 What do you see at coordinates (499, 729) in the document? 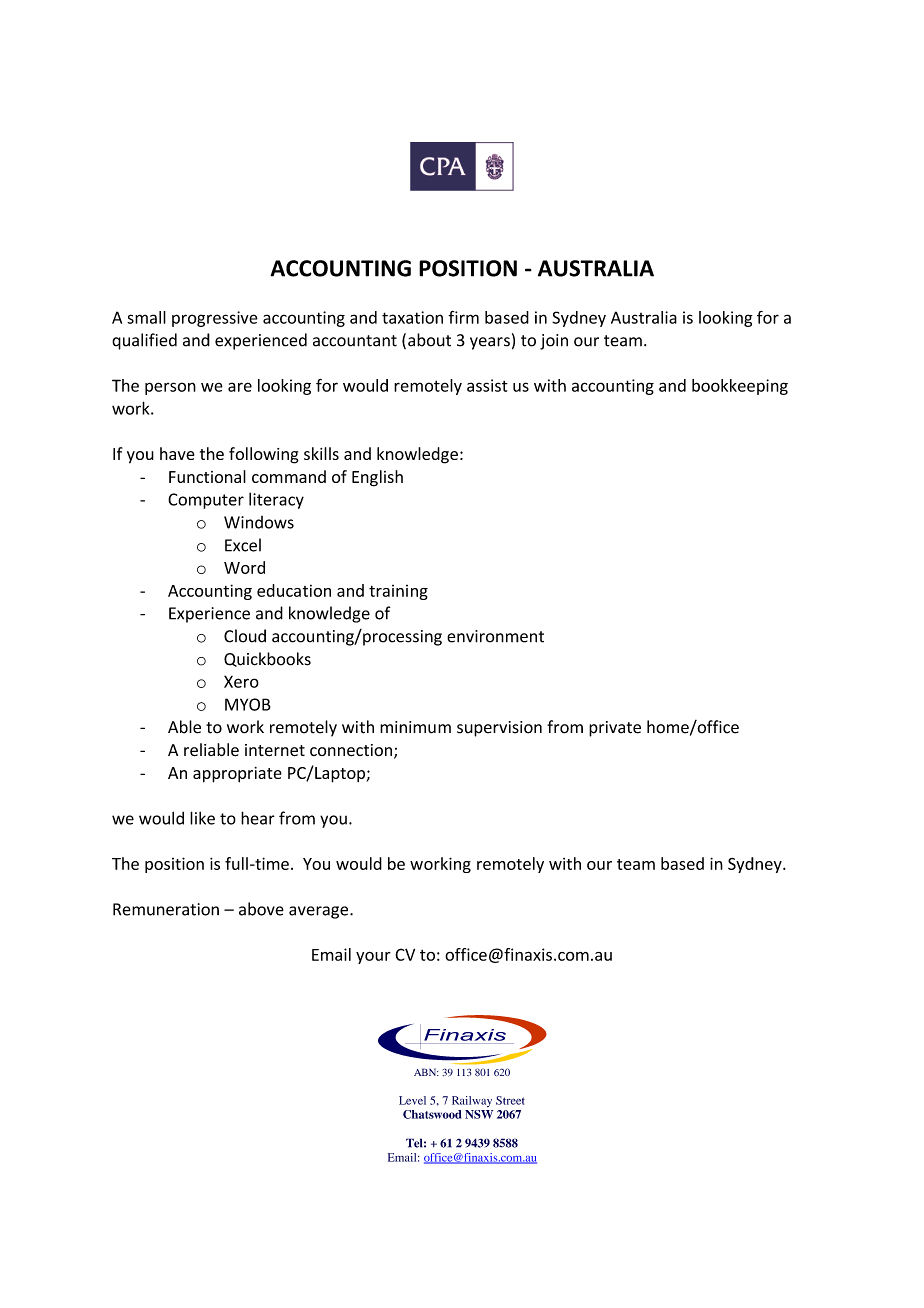
I see `supervision` at bounding box center [499, 729].
